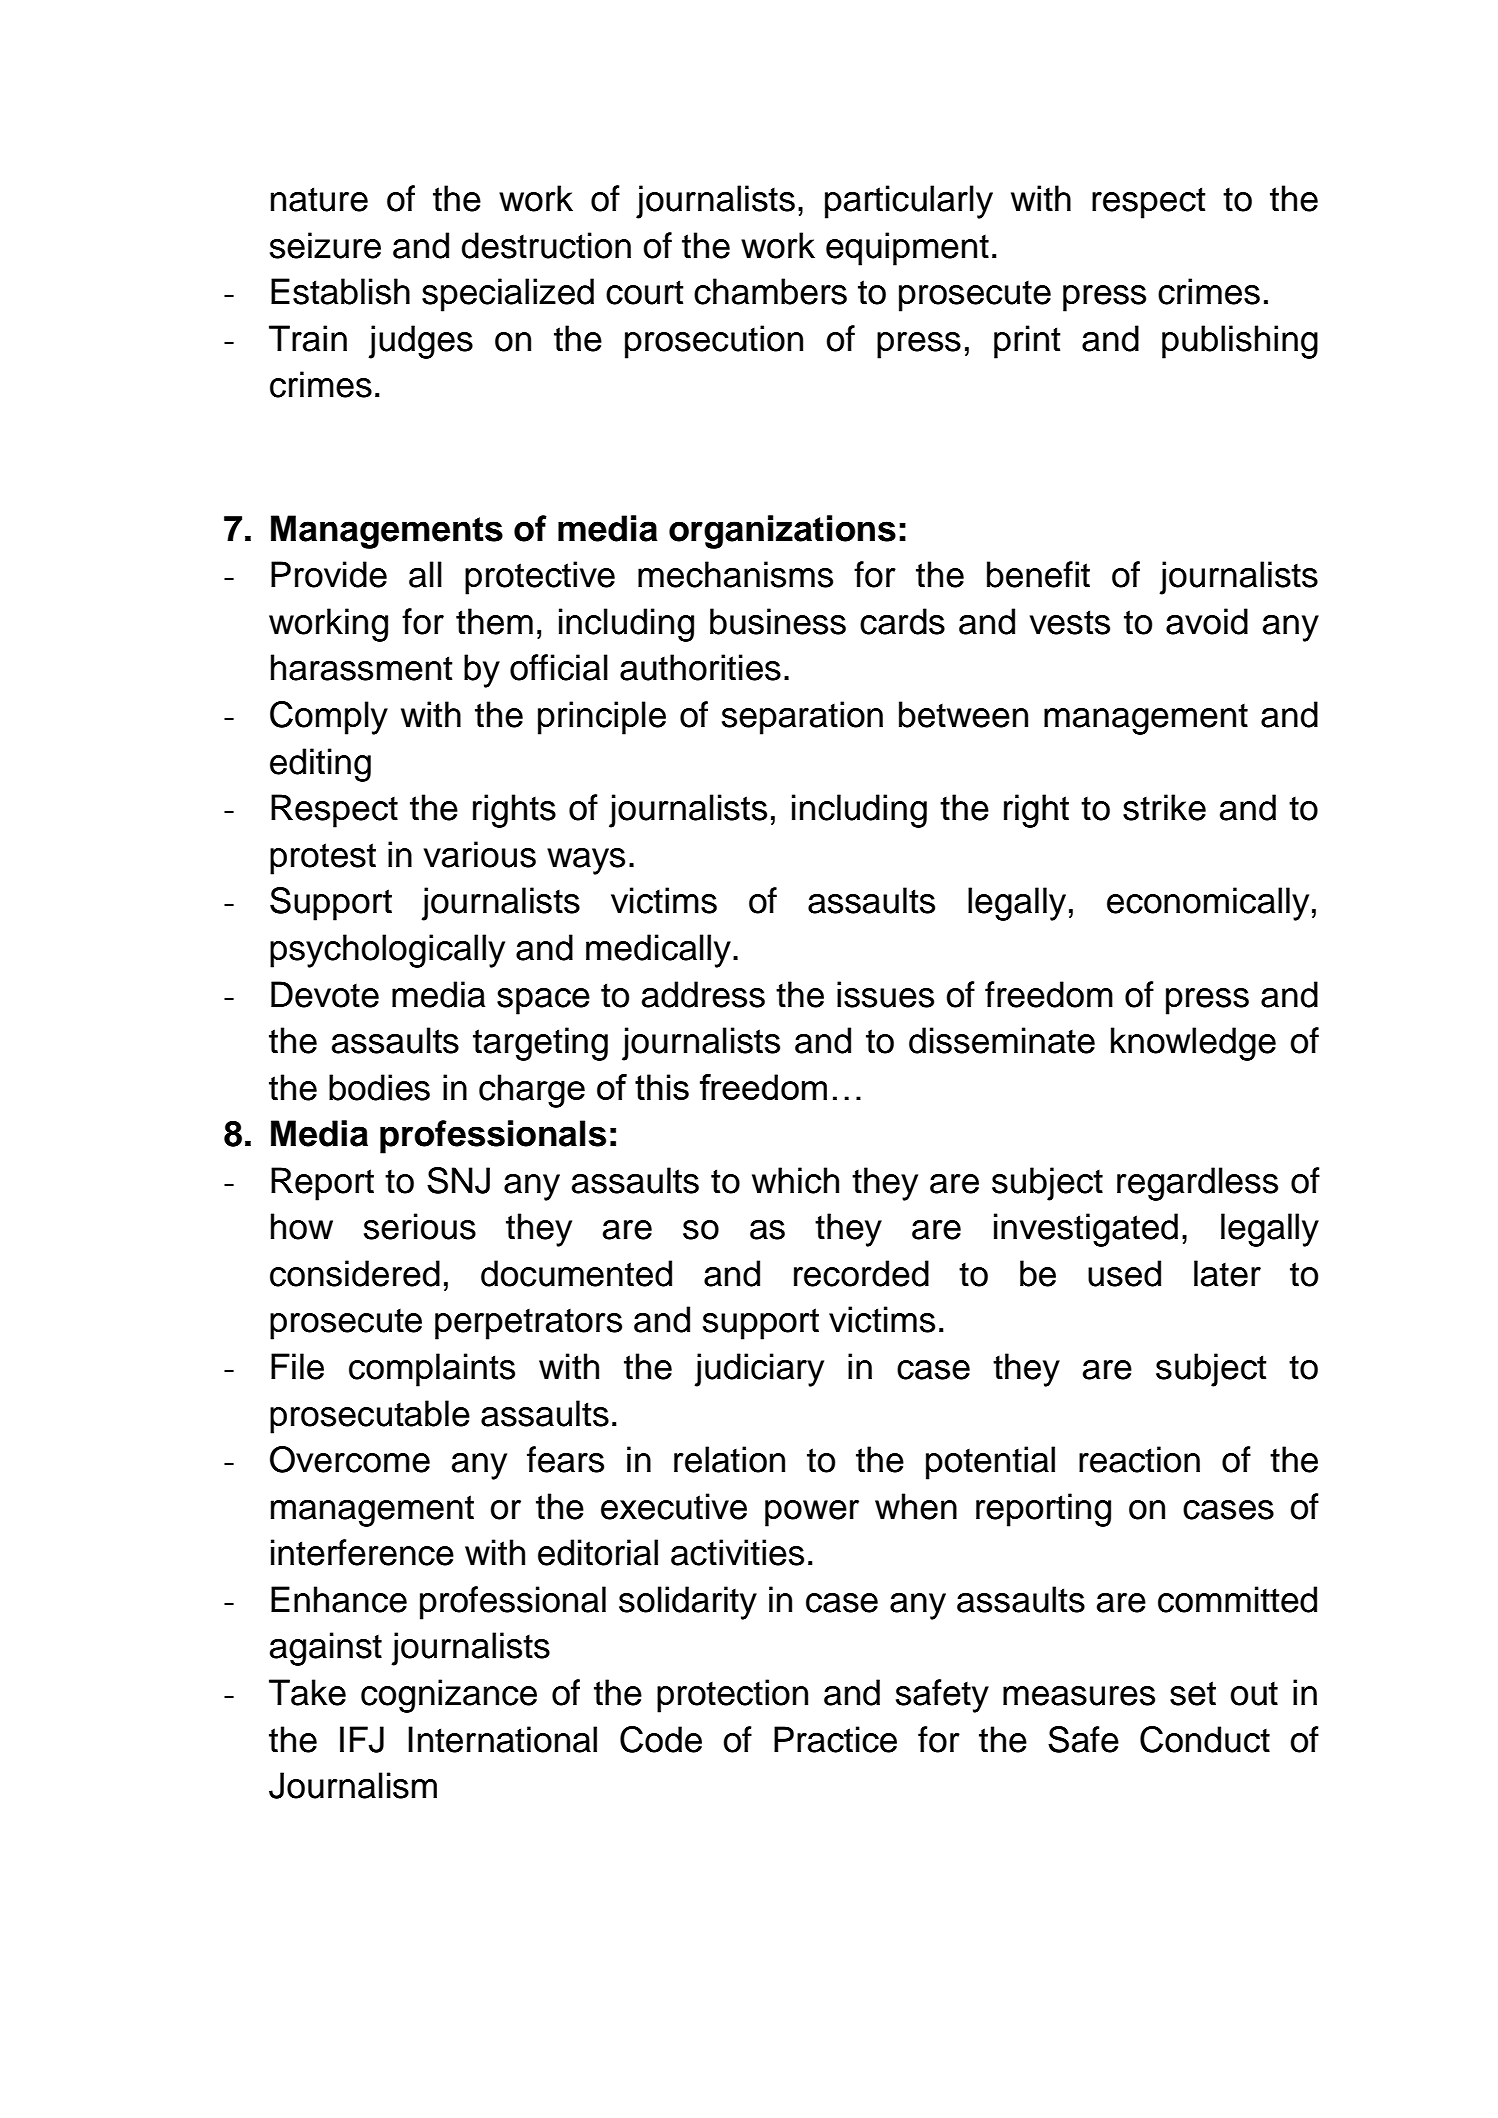  I want to click on address, so click(703, 994).
